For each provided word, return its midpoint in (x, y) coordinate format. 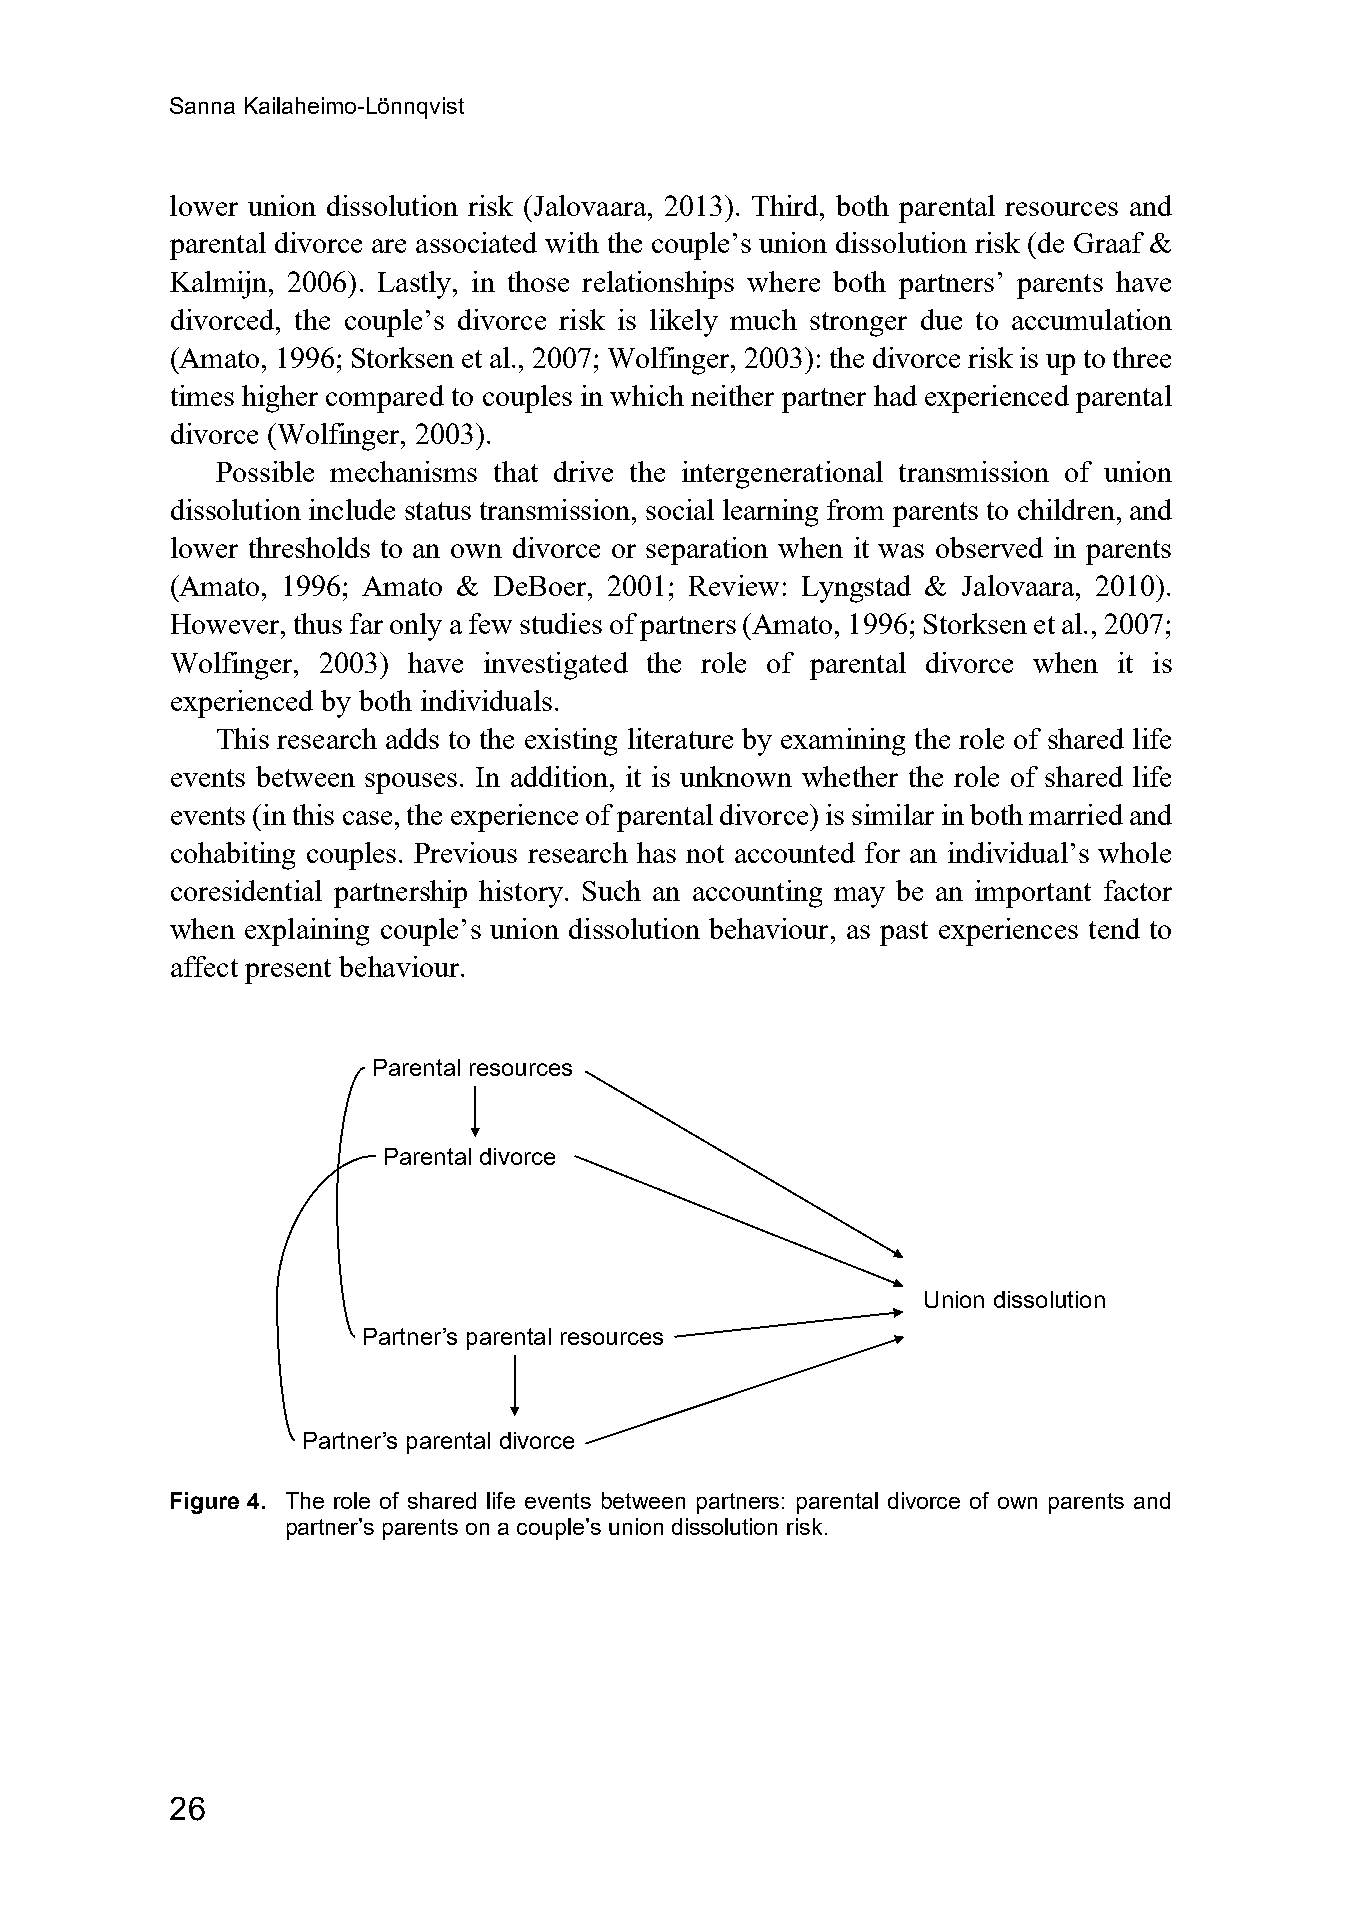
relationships (658, 285)
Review (734, 585)
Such (612, 890)
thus (318, 623)
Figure (205, 1503)
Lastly (416, 285)
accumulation (1092, 319)
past (904, 933)
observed (989, 547)
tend (1114, 928)
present (288, 971)
